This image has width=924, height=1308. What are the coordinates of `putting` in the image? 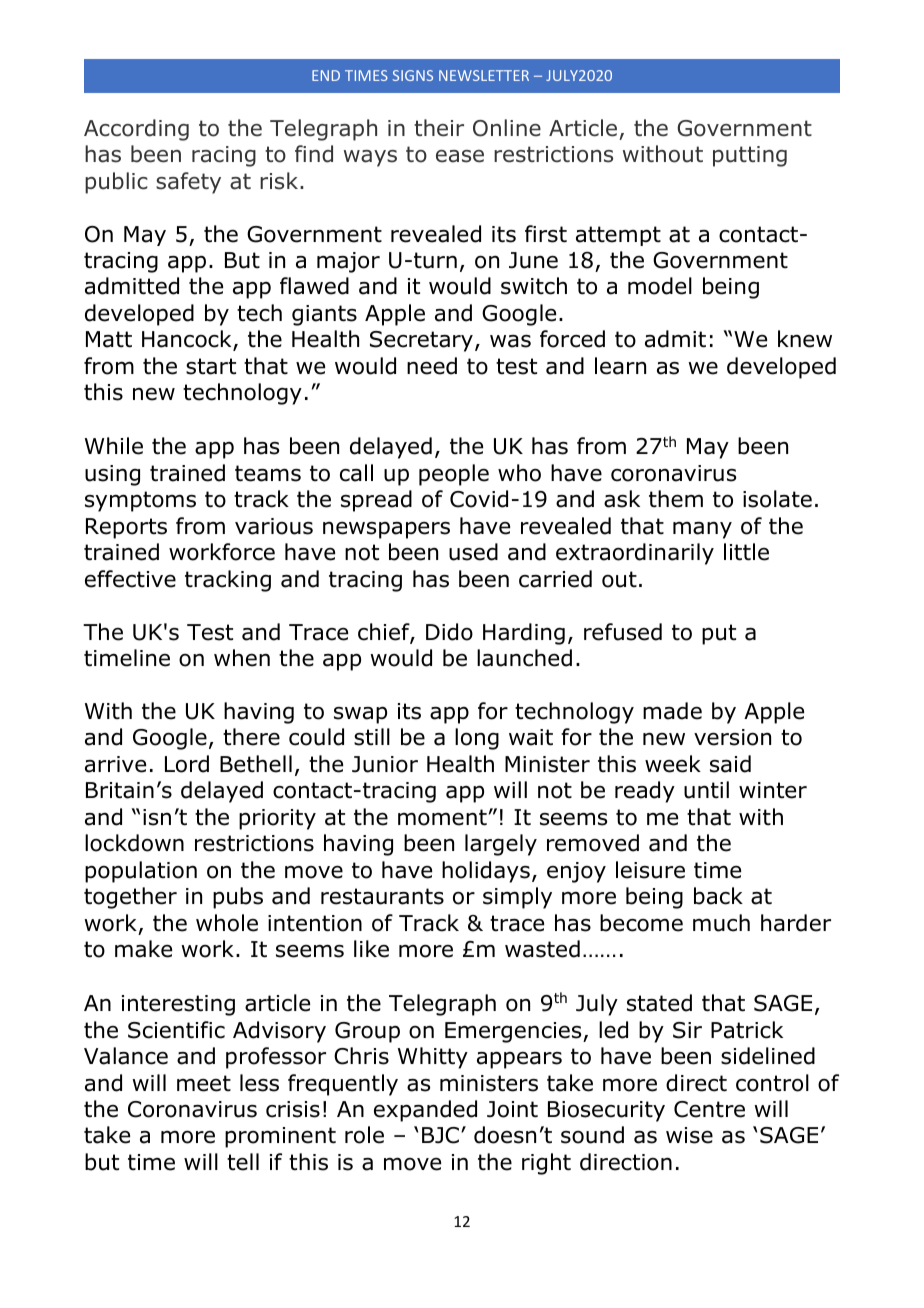 It's located at (750, 156).
